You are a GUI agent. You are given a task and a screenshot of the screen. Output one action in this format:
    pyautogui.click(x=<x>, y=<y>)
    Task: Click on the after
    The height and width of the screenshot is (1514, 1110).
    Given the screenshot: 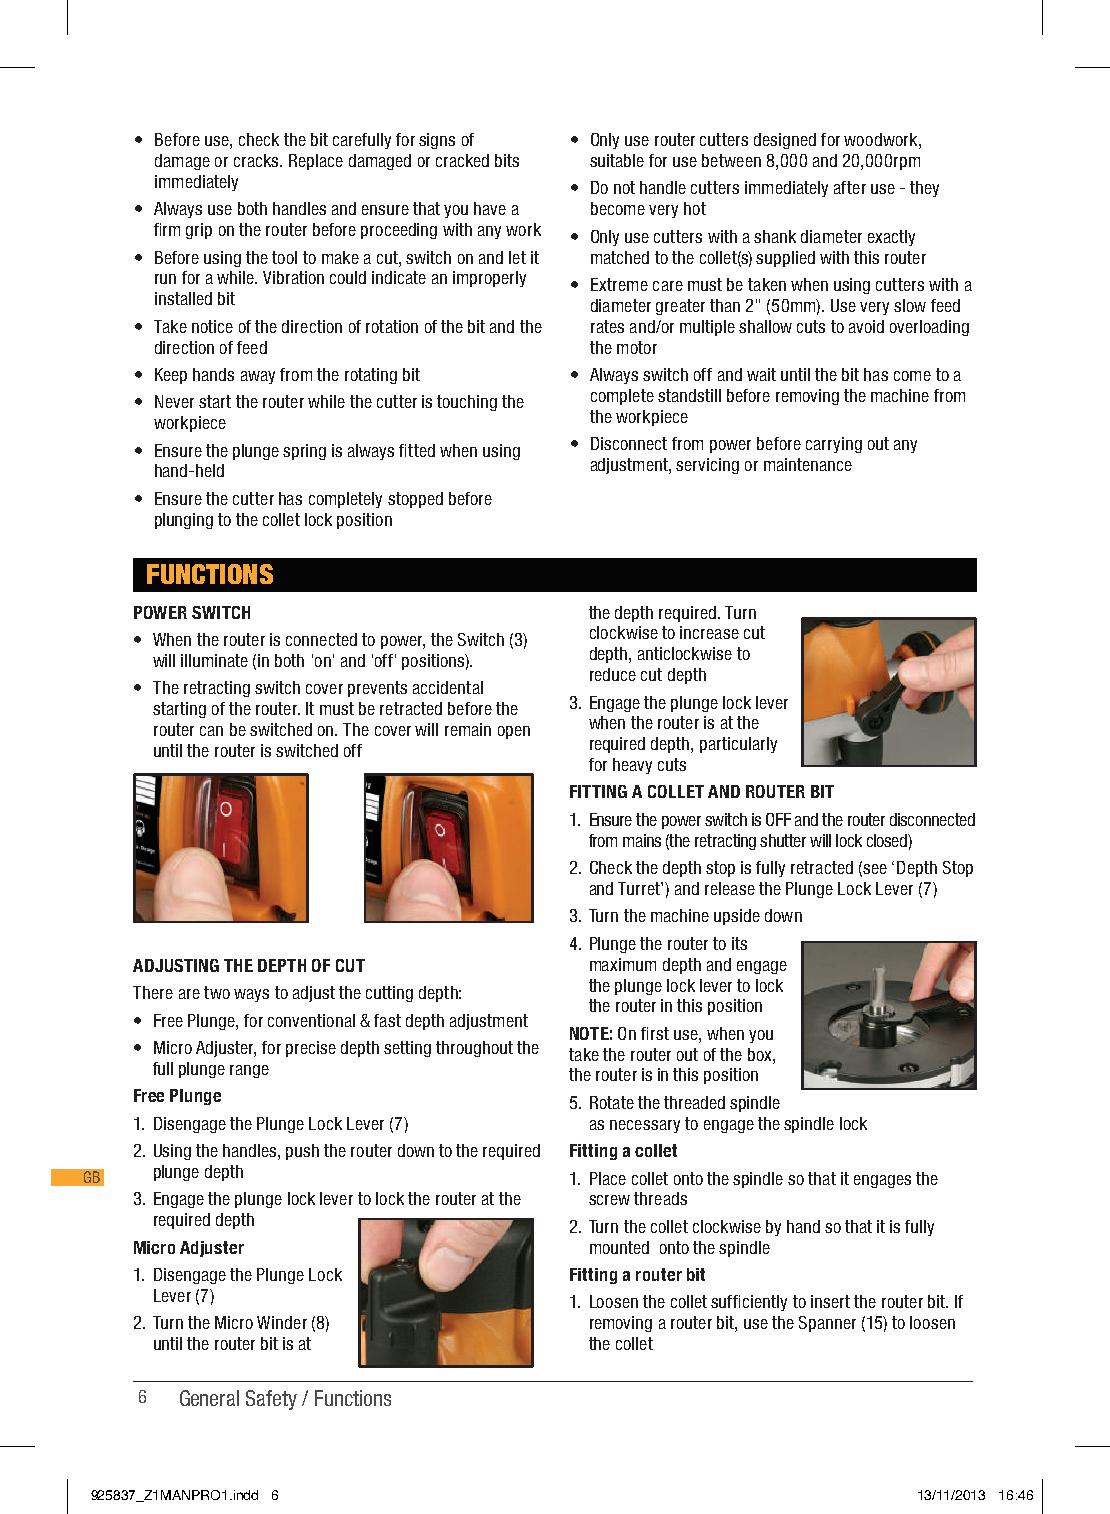 What is the action you would take?
    pyautogui.click(x=850, y=187)
